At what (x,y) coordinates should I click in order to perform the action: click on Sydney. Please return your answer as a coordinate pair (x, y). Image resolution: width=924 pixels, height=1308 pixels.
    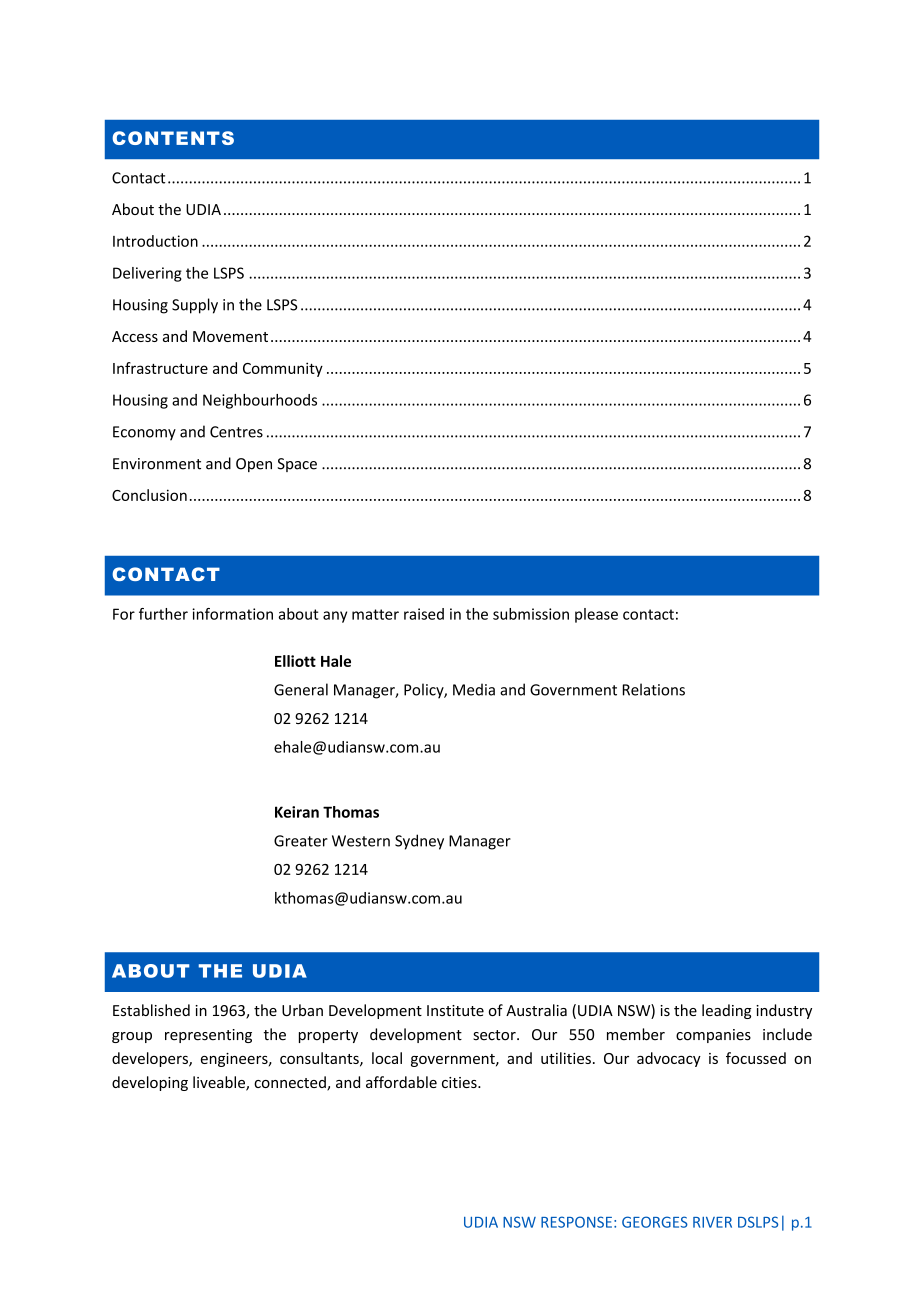
    Looking at the image, I should click on (419, 842).
